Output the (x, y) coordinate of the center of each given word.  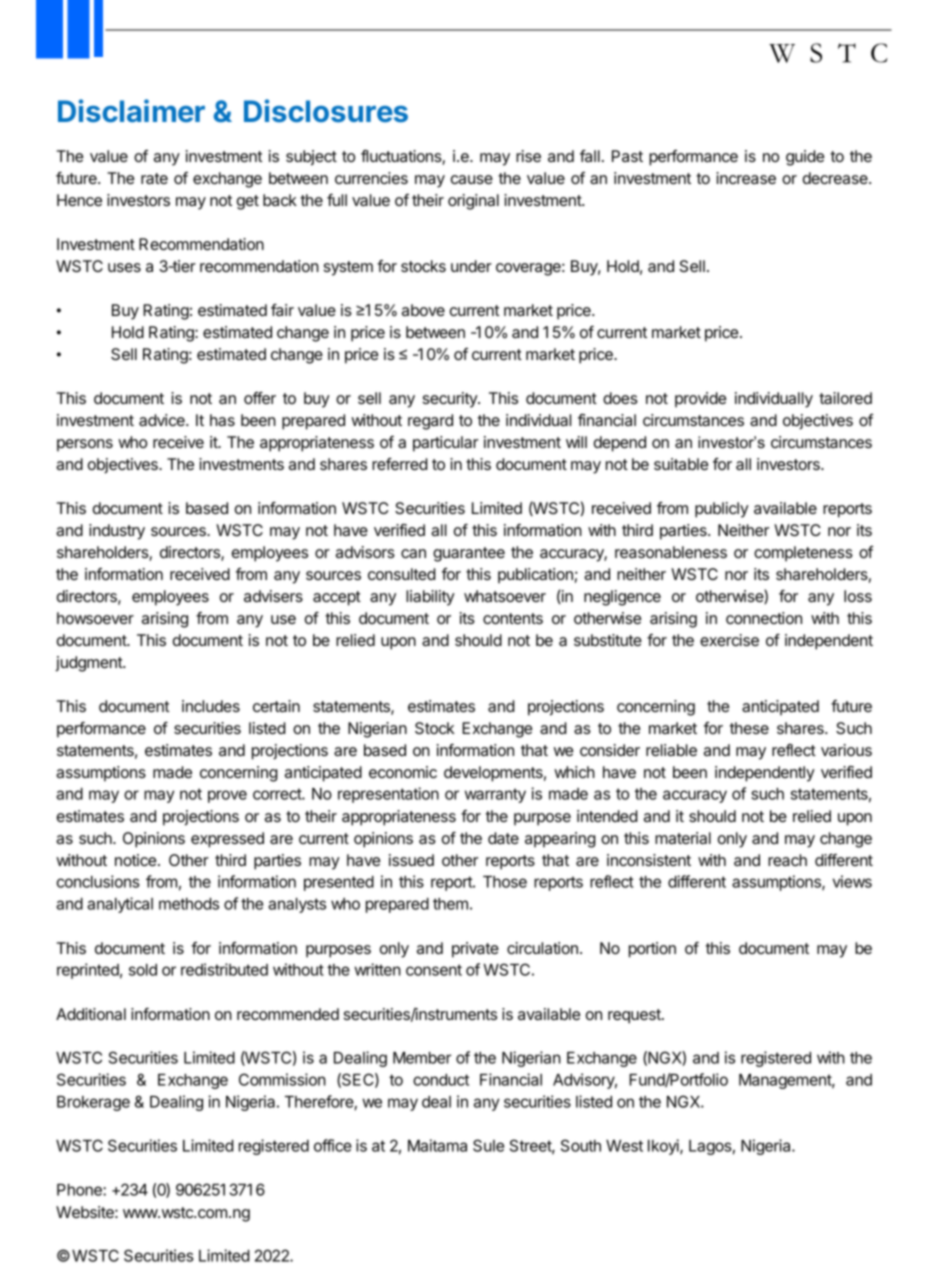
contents (513, 618)
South (581, 1145)
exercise (729, 640)
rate (154, 178)
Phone (80, 1190)
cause (472, 179)
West (624, 1146)
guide (805, 158)
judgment (89, 664)
